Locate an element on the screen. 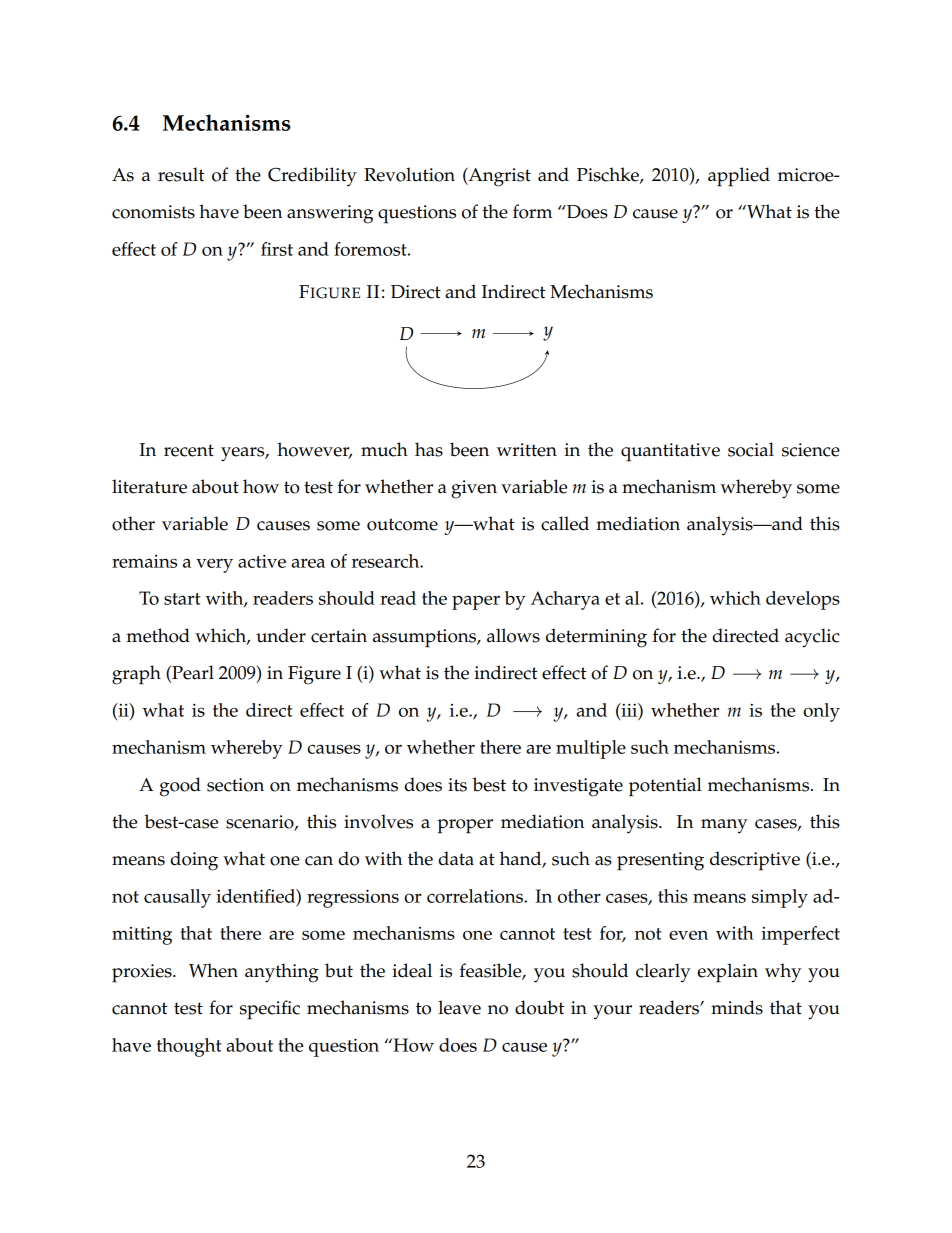 The image size is (952, 1233). social is located at coordinates (751, 449).
